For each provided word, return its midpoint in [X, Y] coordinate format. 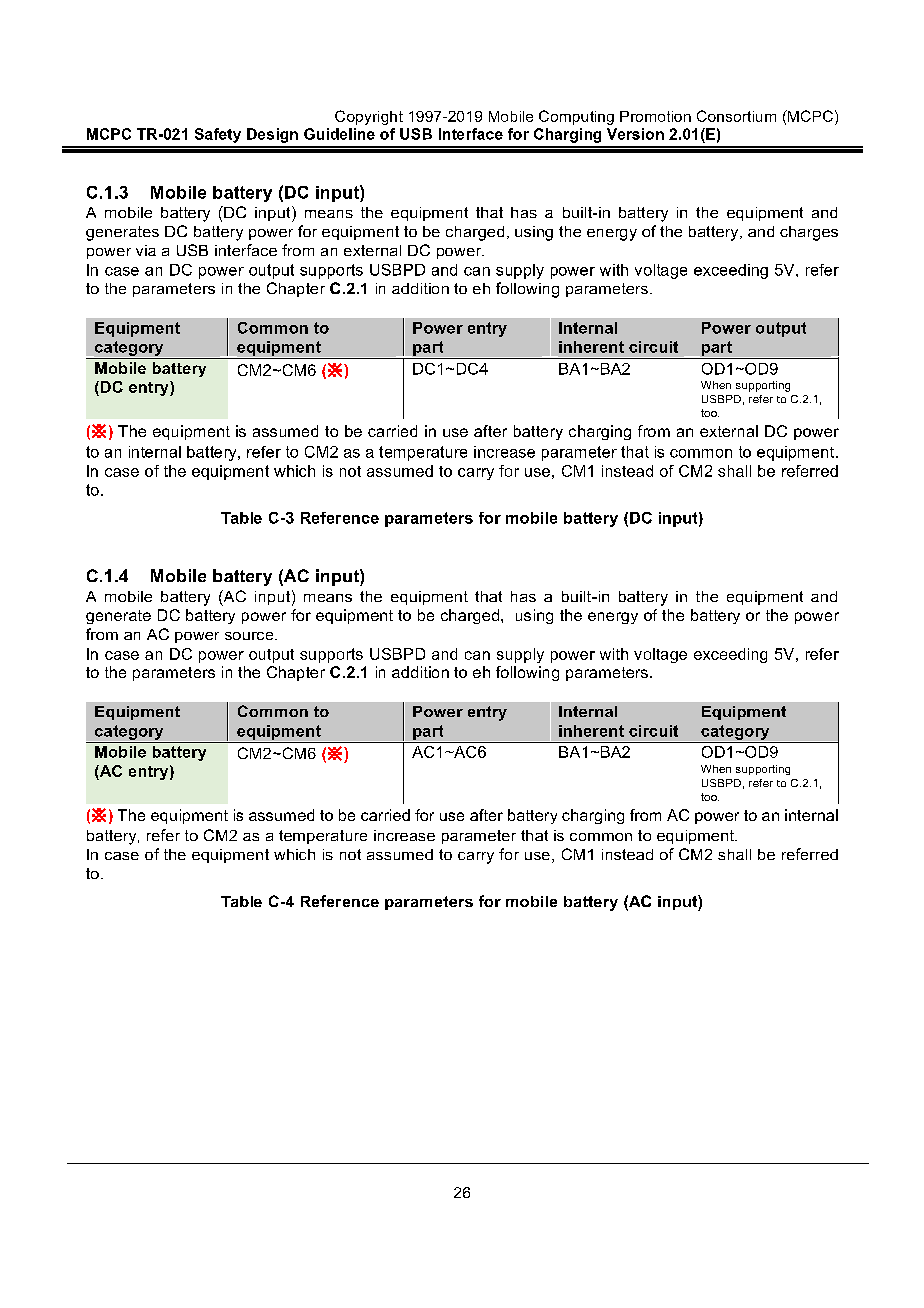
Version [635, 134]
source [250, 636]
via [146, 250]
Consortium [736, 116]
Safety [218, 135]
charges [809, 233]
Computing [576, 117]
